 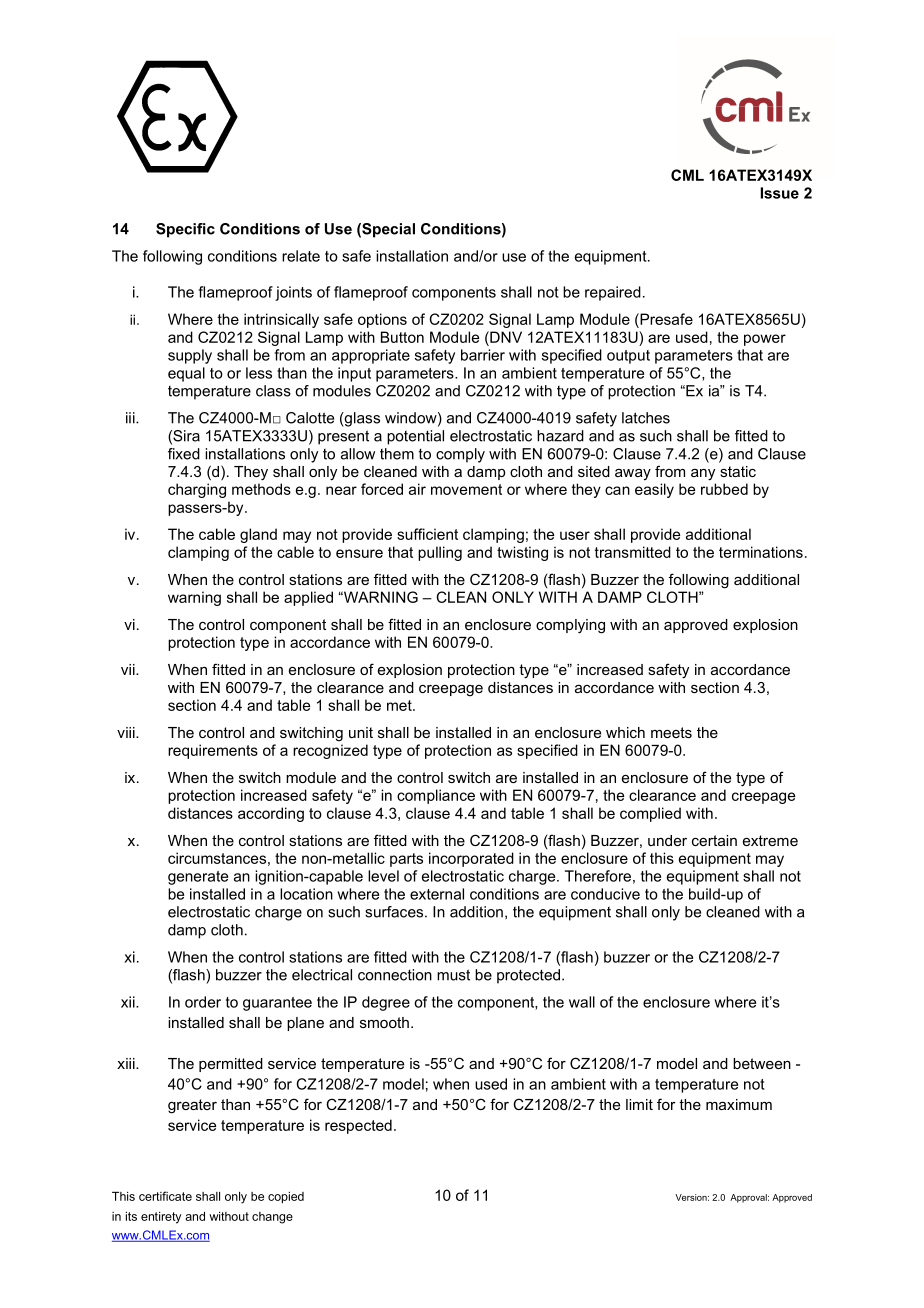 What do you see at coordinates (739, 1104) in the image?
I see `maximum` at bounding box center [739, 1104].
